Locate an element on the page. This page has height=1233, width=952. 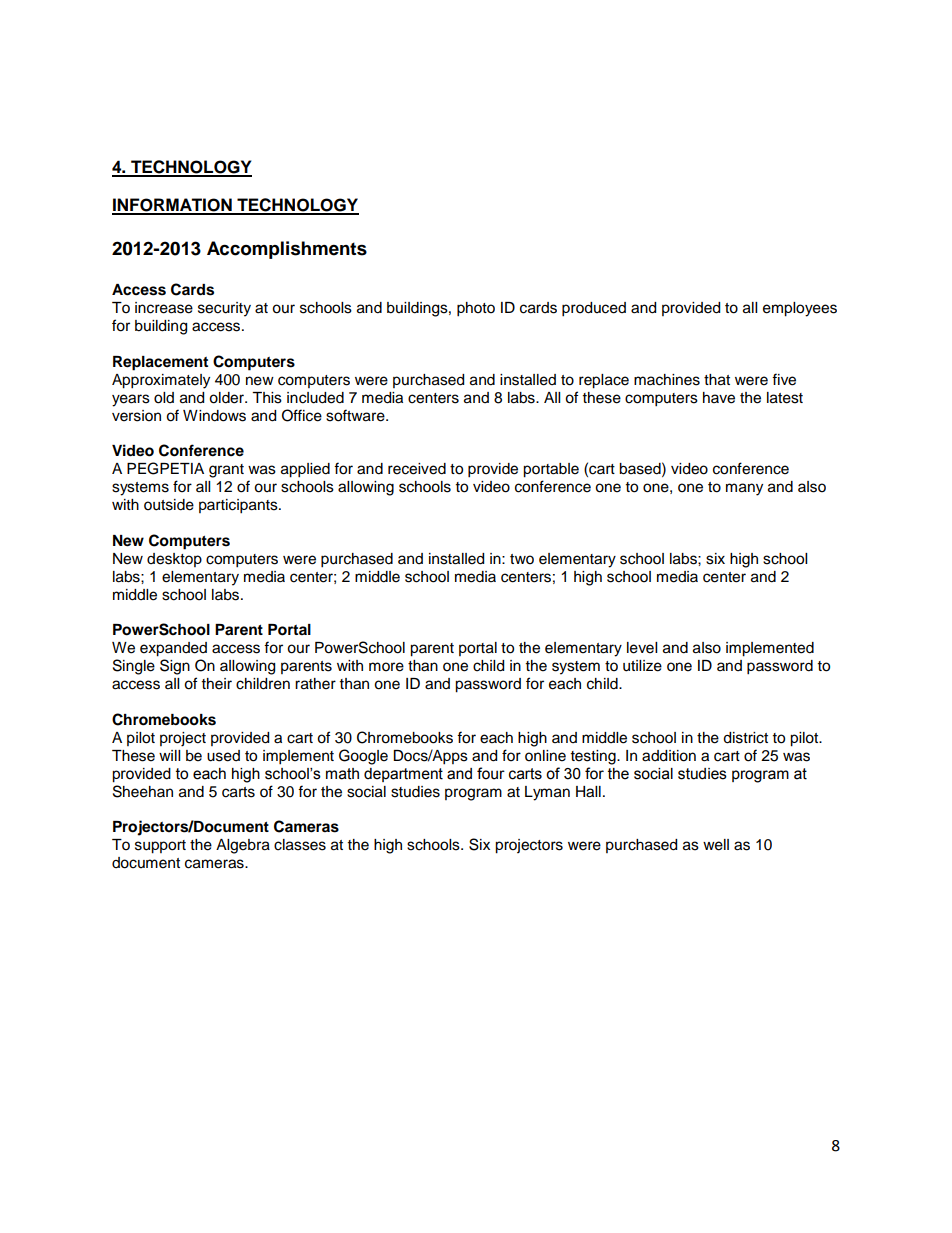
participants is located at coordinates (239, 506).
